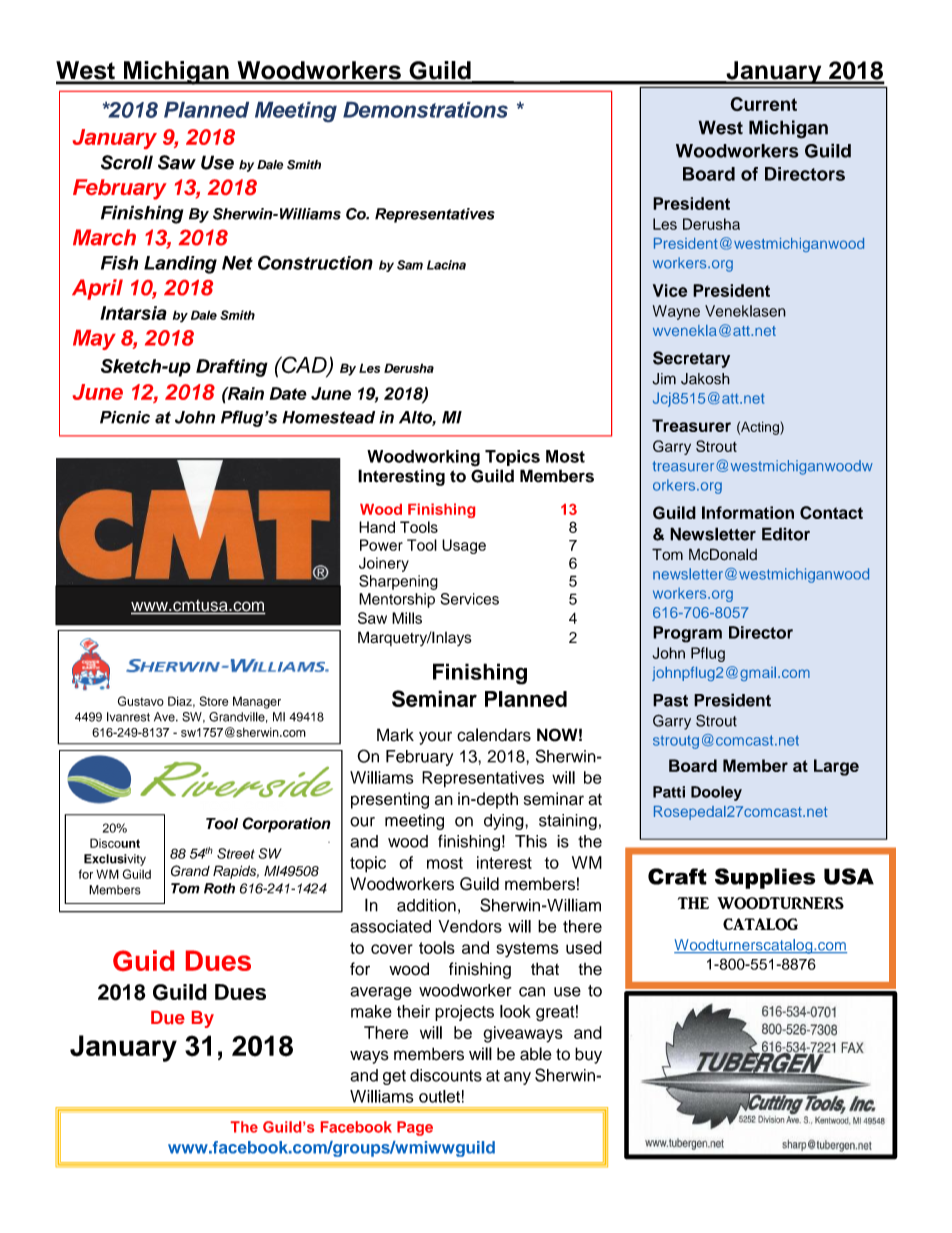 The height and width of the screenshot is (1233, 952). Describe the element at coordinates (127, 162) in the screenshot. I see `Scroll` at that location.
